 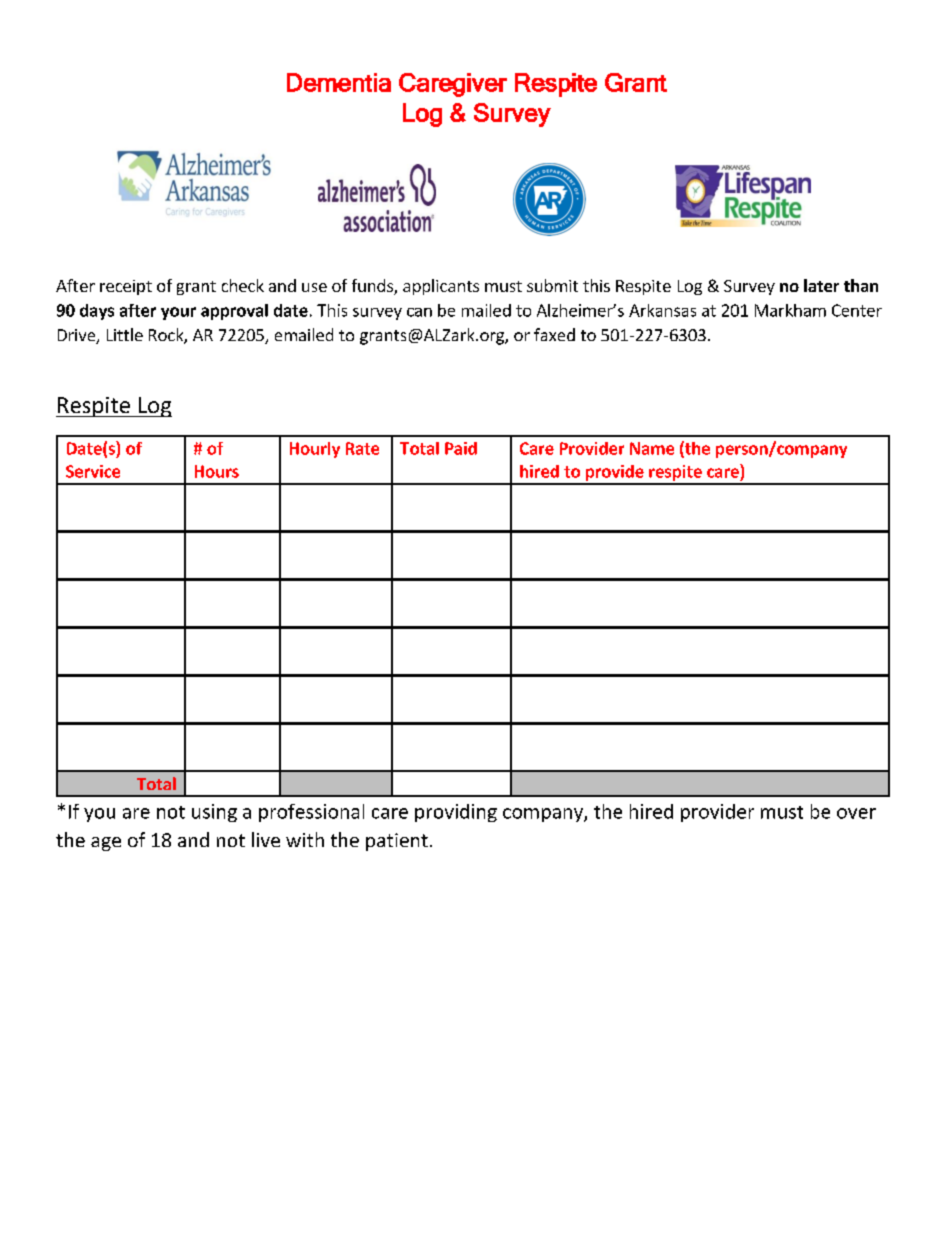 What do you see at coordinates (214, 813) in the screenshot?
I see `using` at bounding box center [214, 813].
